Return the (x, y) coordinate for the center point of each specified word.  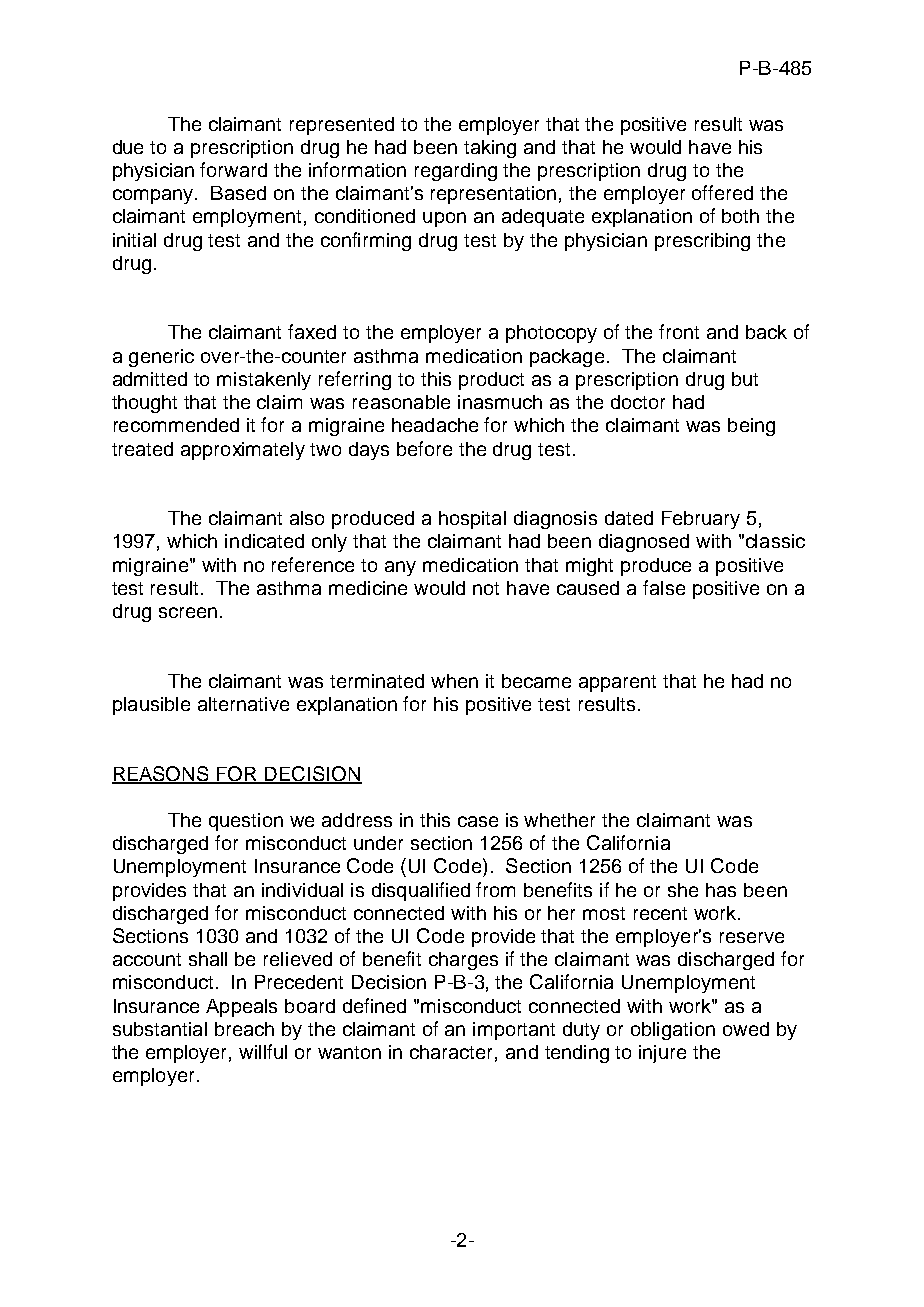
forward (233, 169)
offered (722, 192)
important (514, 1031)
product (491, 381)
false (664, 587)
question (246, 822)
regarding (456, 172)
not (486, 588)
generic (161, 358)
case (478, 821)
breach (244, 1029)
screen (188, 612)
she (683, 890)
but (745, 379)
